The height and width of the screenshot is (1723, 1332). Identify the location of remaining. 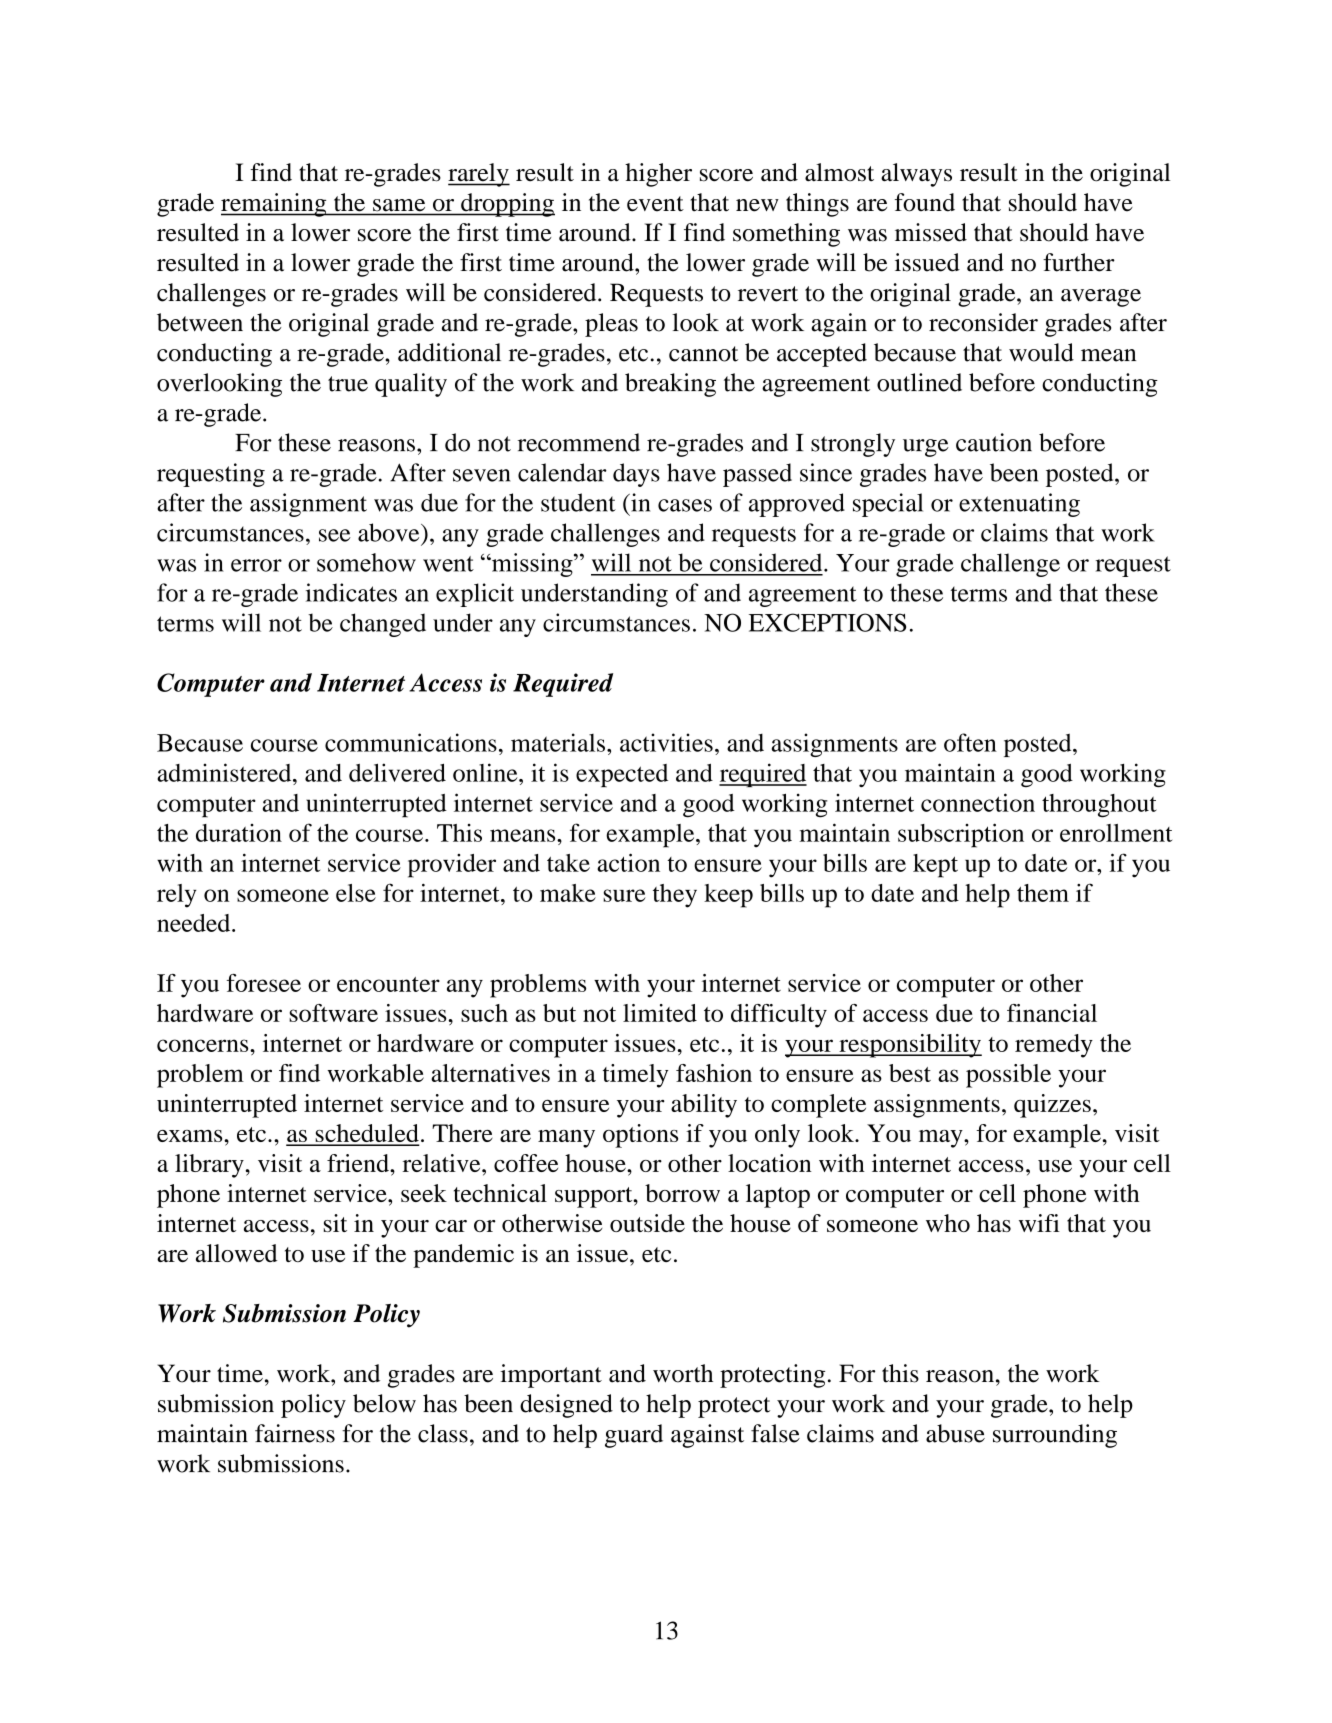
(275, 205).
